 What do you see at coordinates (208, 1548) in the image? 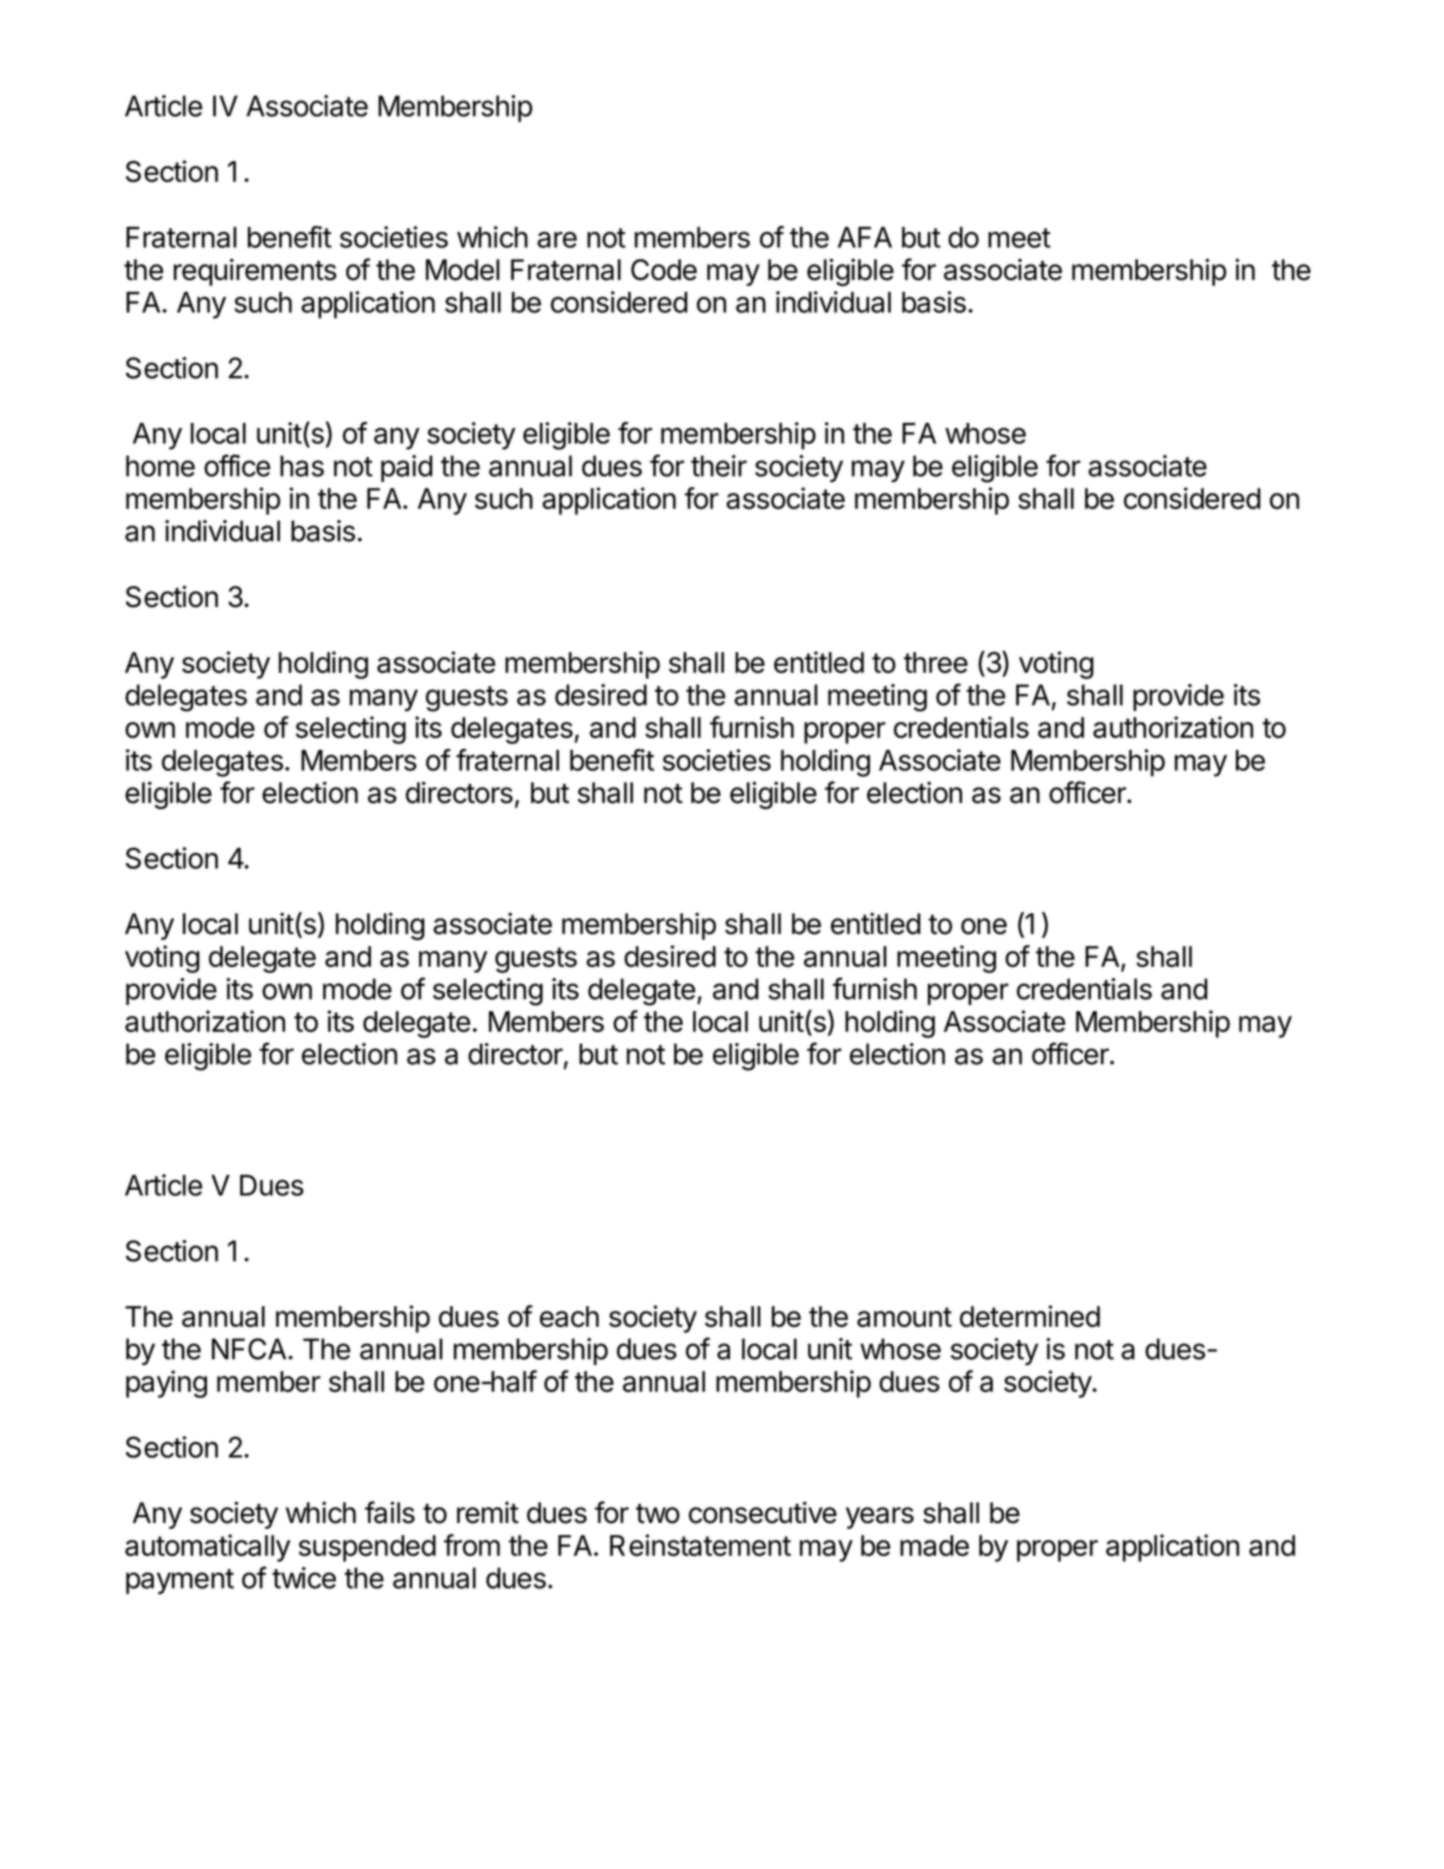
I see `automatically` at bounding box center [208, 1548].
